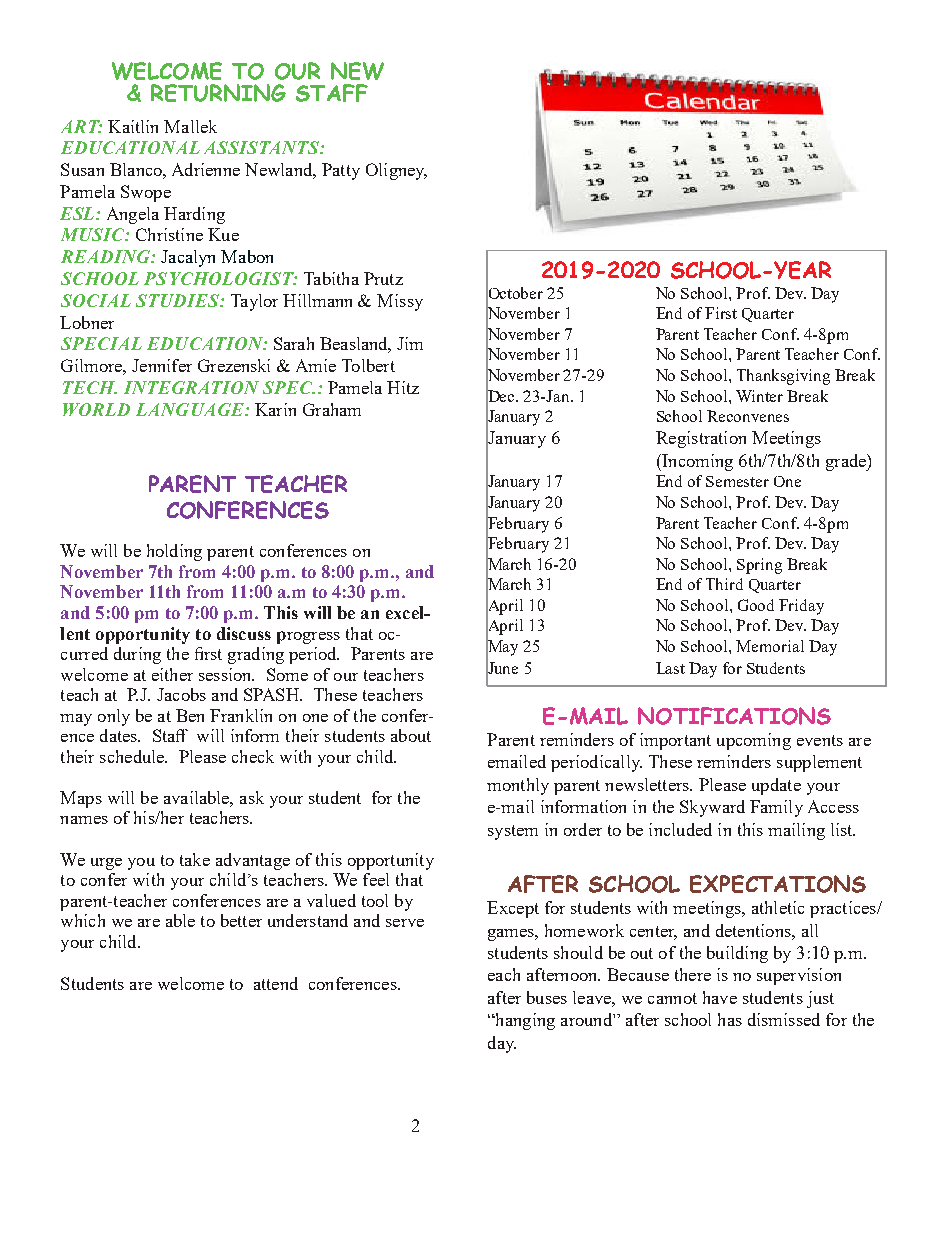 The width and height of the page is (952, 1233). What do you see at coordinates (341, 171) in the page?
I see `Patty` at bounding box center [341, 171].
